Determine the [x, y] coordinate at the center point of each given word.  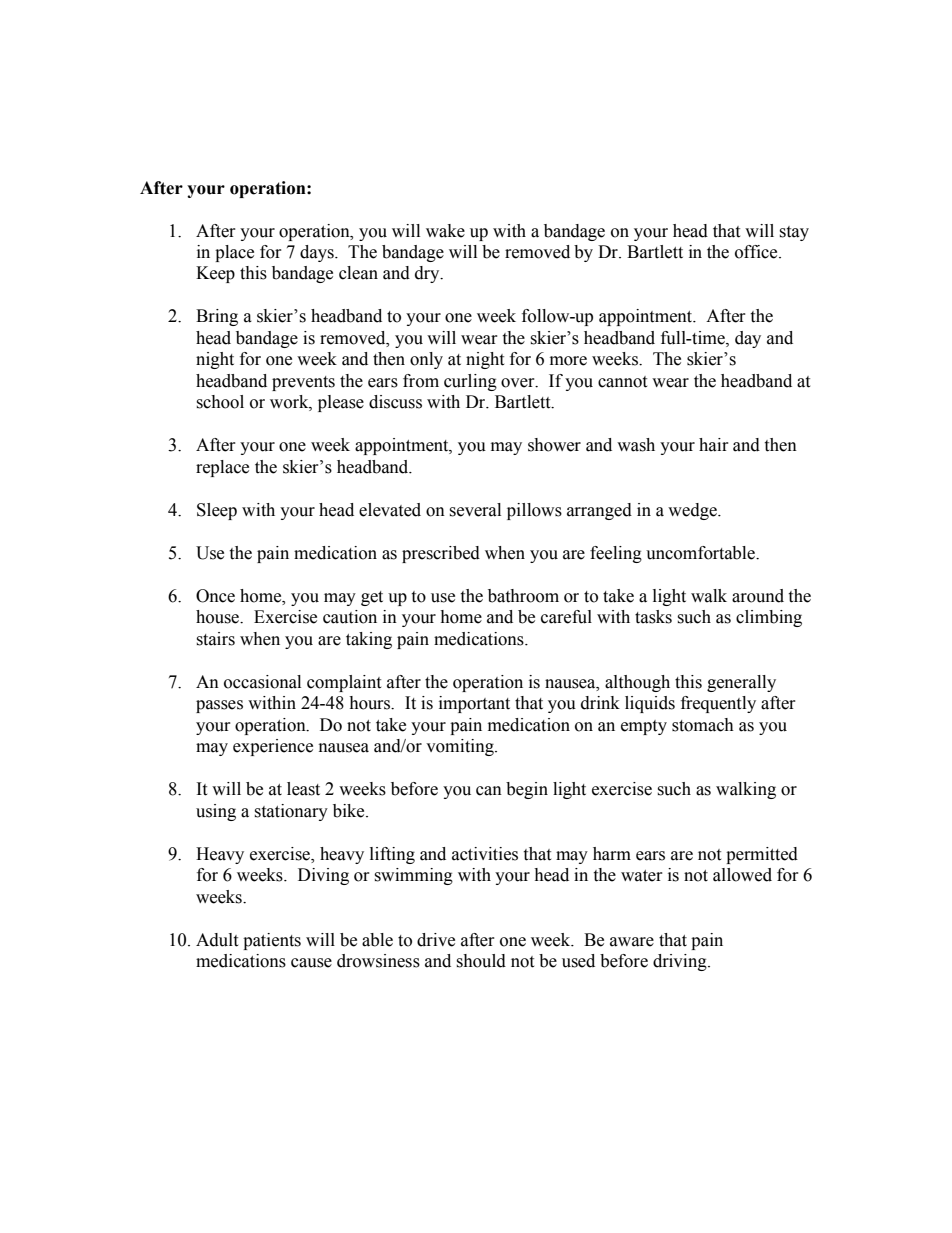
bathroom [523, 596]
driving [681, 962]
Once [215, 596]
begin [527, 790]
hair [714, 445]
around [758, 596]
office [757, 252]
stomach [703, 725]
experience [273, 747]
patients [272, 941]
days [318, 253]
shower [554, 445]
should [481, 961]
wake [445, 231]
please [341, 403]
